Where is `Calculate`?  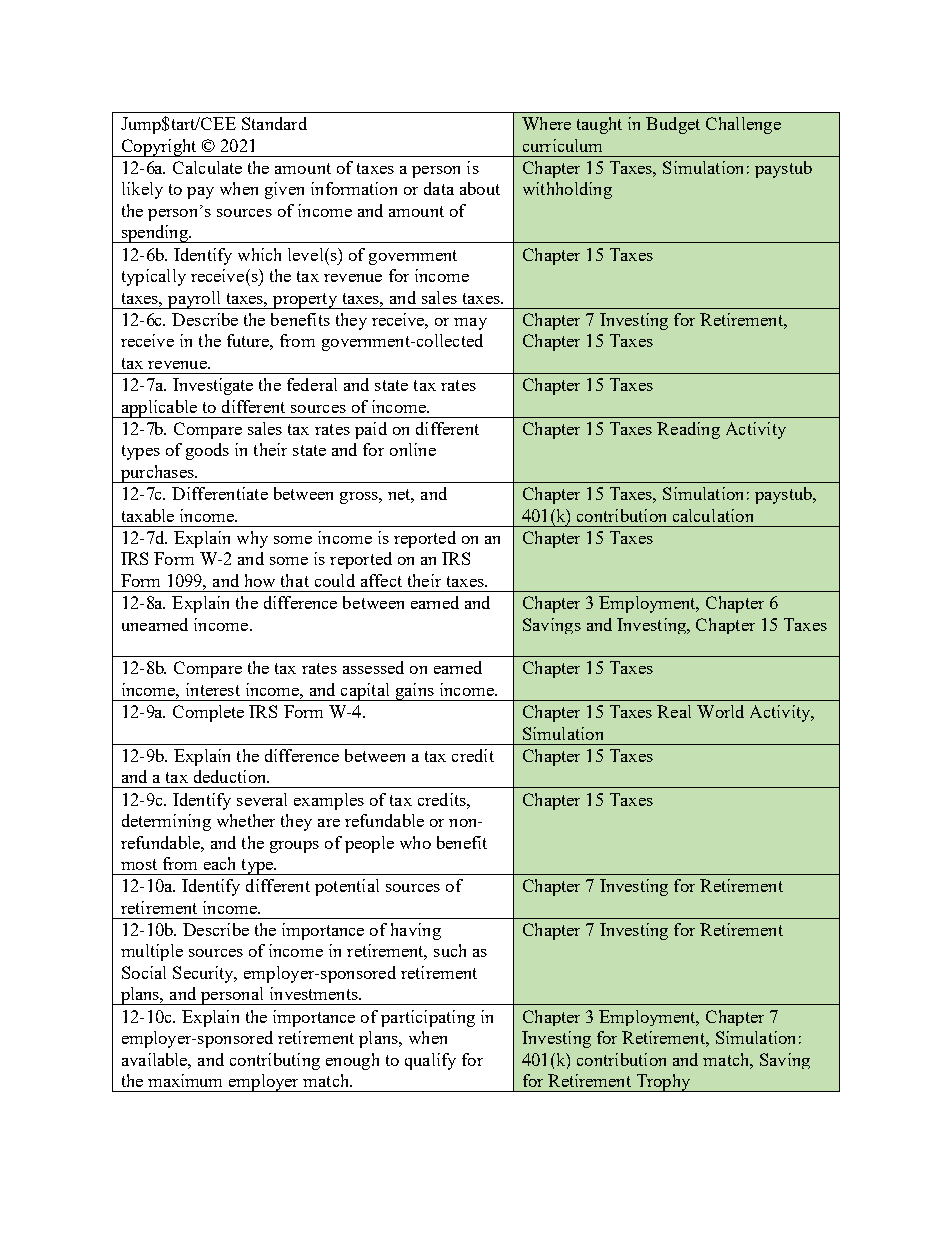 Calculate is located at coordinates (207, 167).
